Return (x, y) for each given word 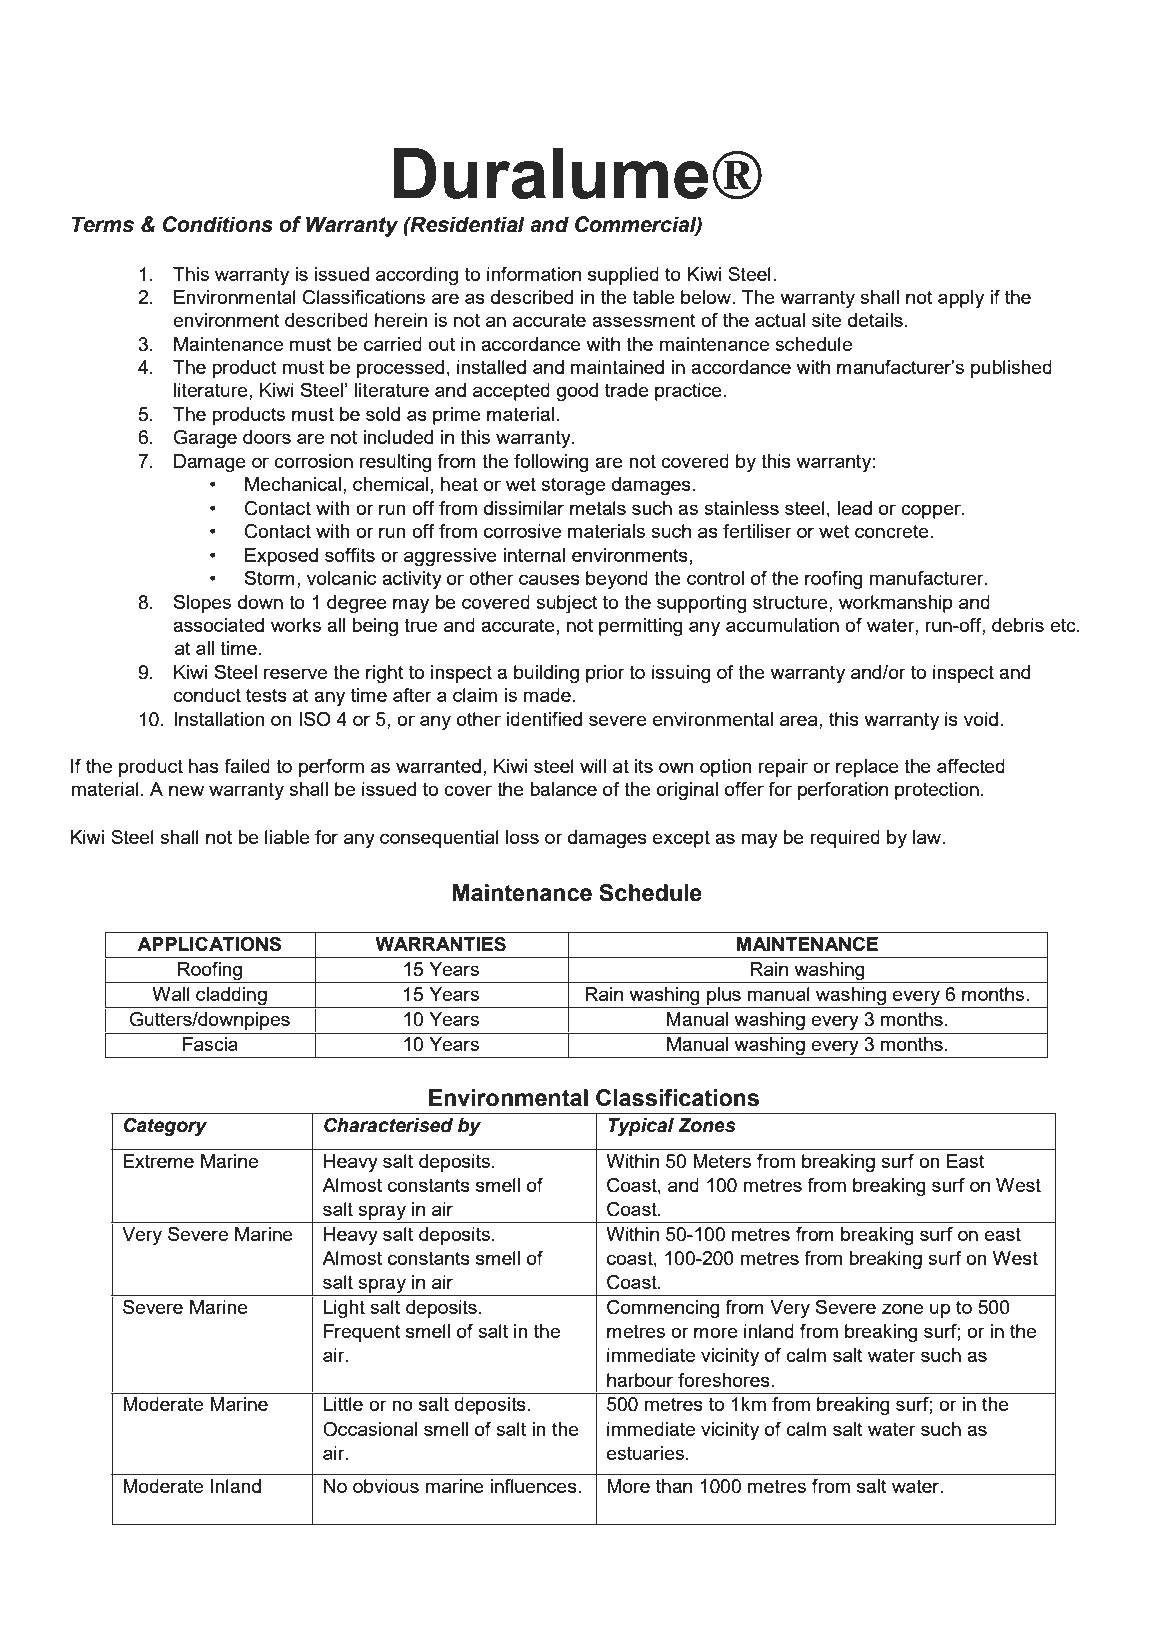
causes (549, 579)
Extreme (158, 1161)
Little (343, 1404)
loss (522, 837)
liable (287, 837)
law (928, 837)
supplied (623, 276)
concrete (893, 531)
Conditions (218, 224)
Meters (722, 1161)
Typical (641, 1127)
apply (961, 299)
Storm (270, 578)
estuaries (645, 1453)
